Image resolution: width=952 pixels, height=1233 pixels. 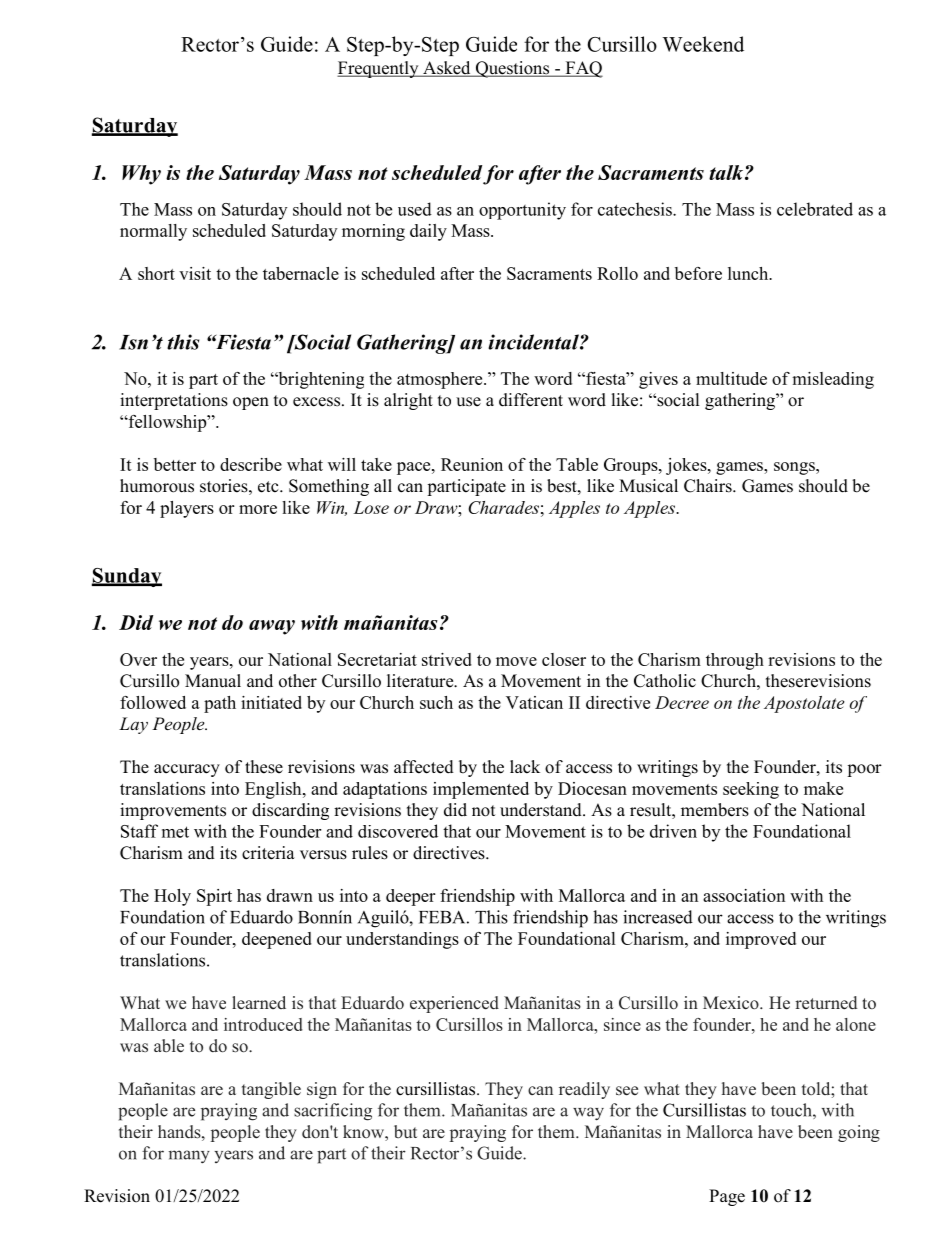 I want to click on strived, so click(x=447, y=659).
